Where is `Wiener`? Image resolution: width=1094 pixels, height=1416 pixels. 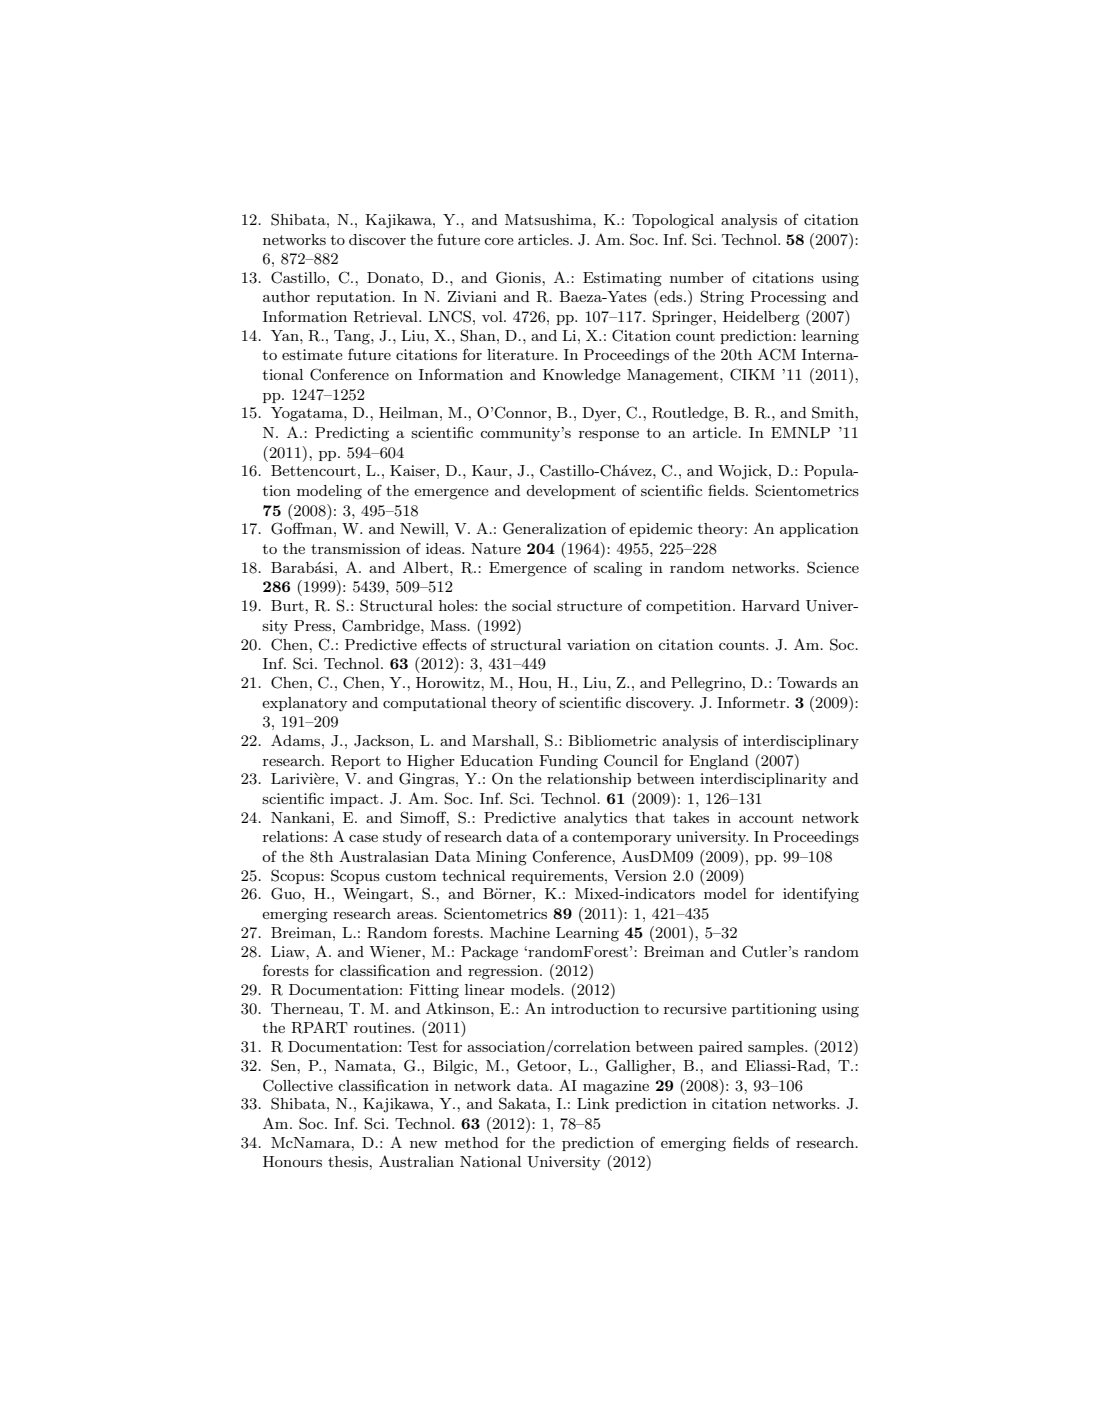 Wiener is located at coordinates (396, 951).
